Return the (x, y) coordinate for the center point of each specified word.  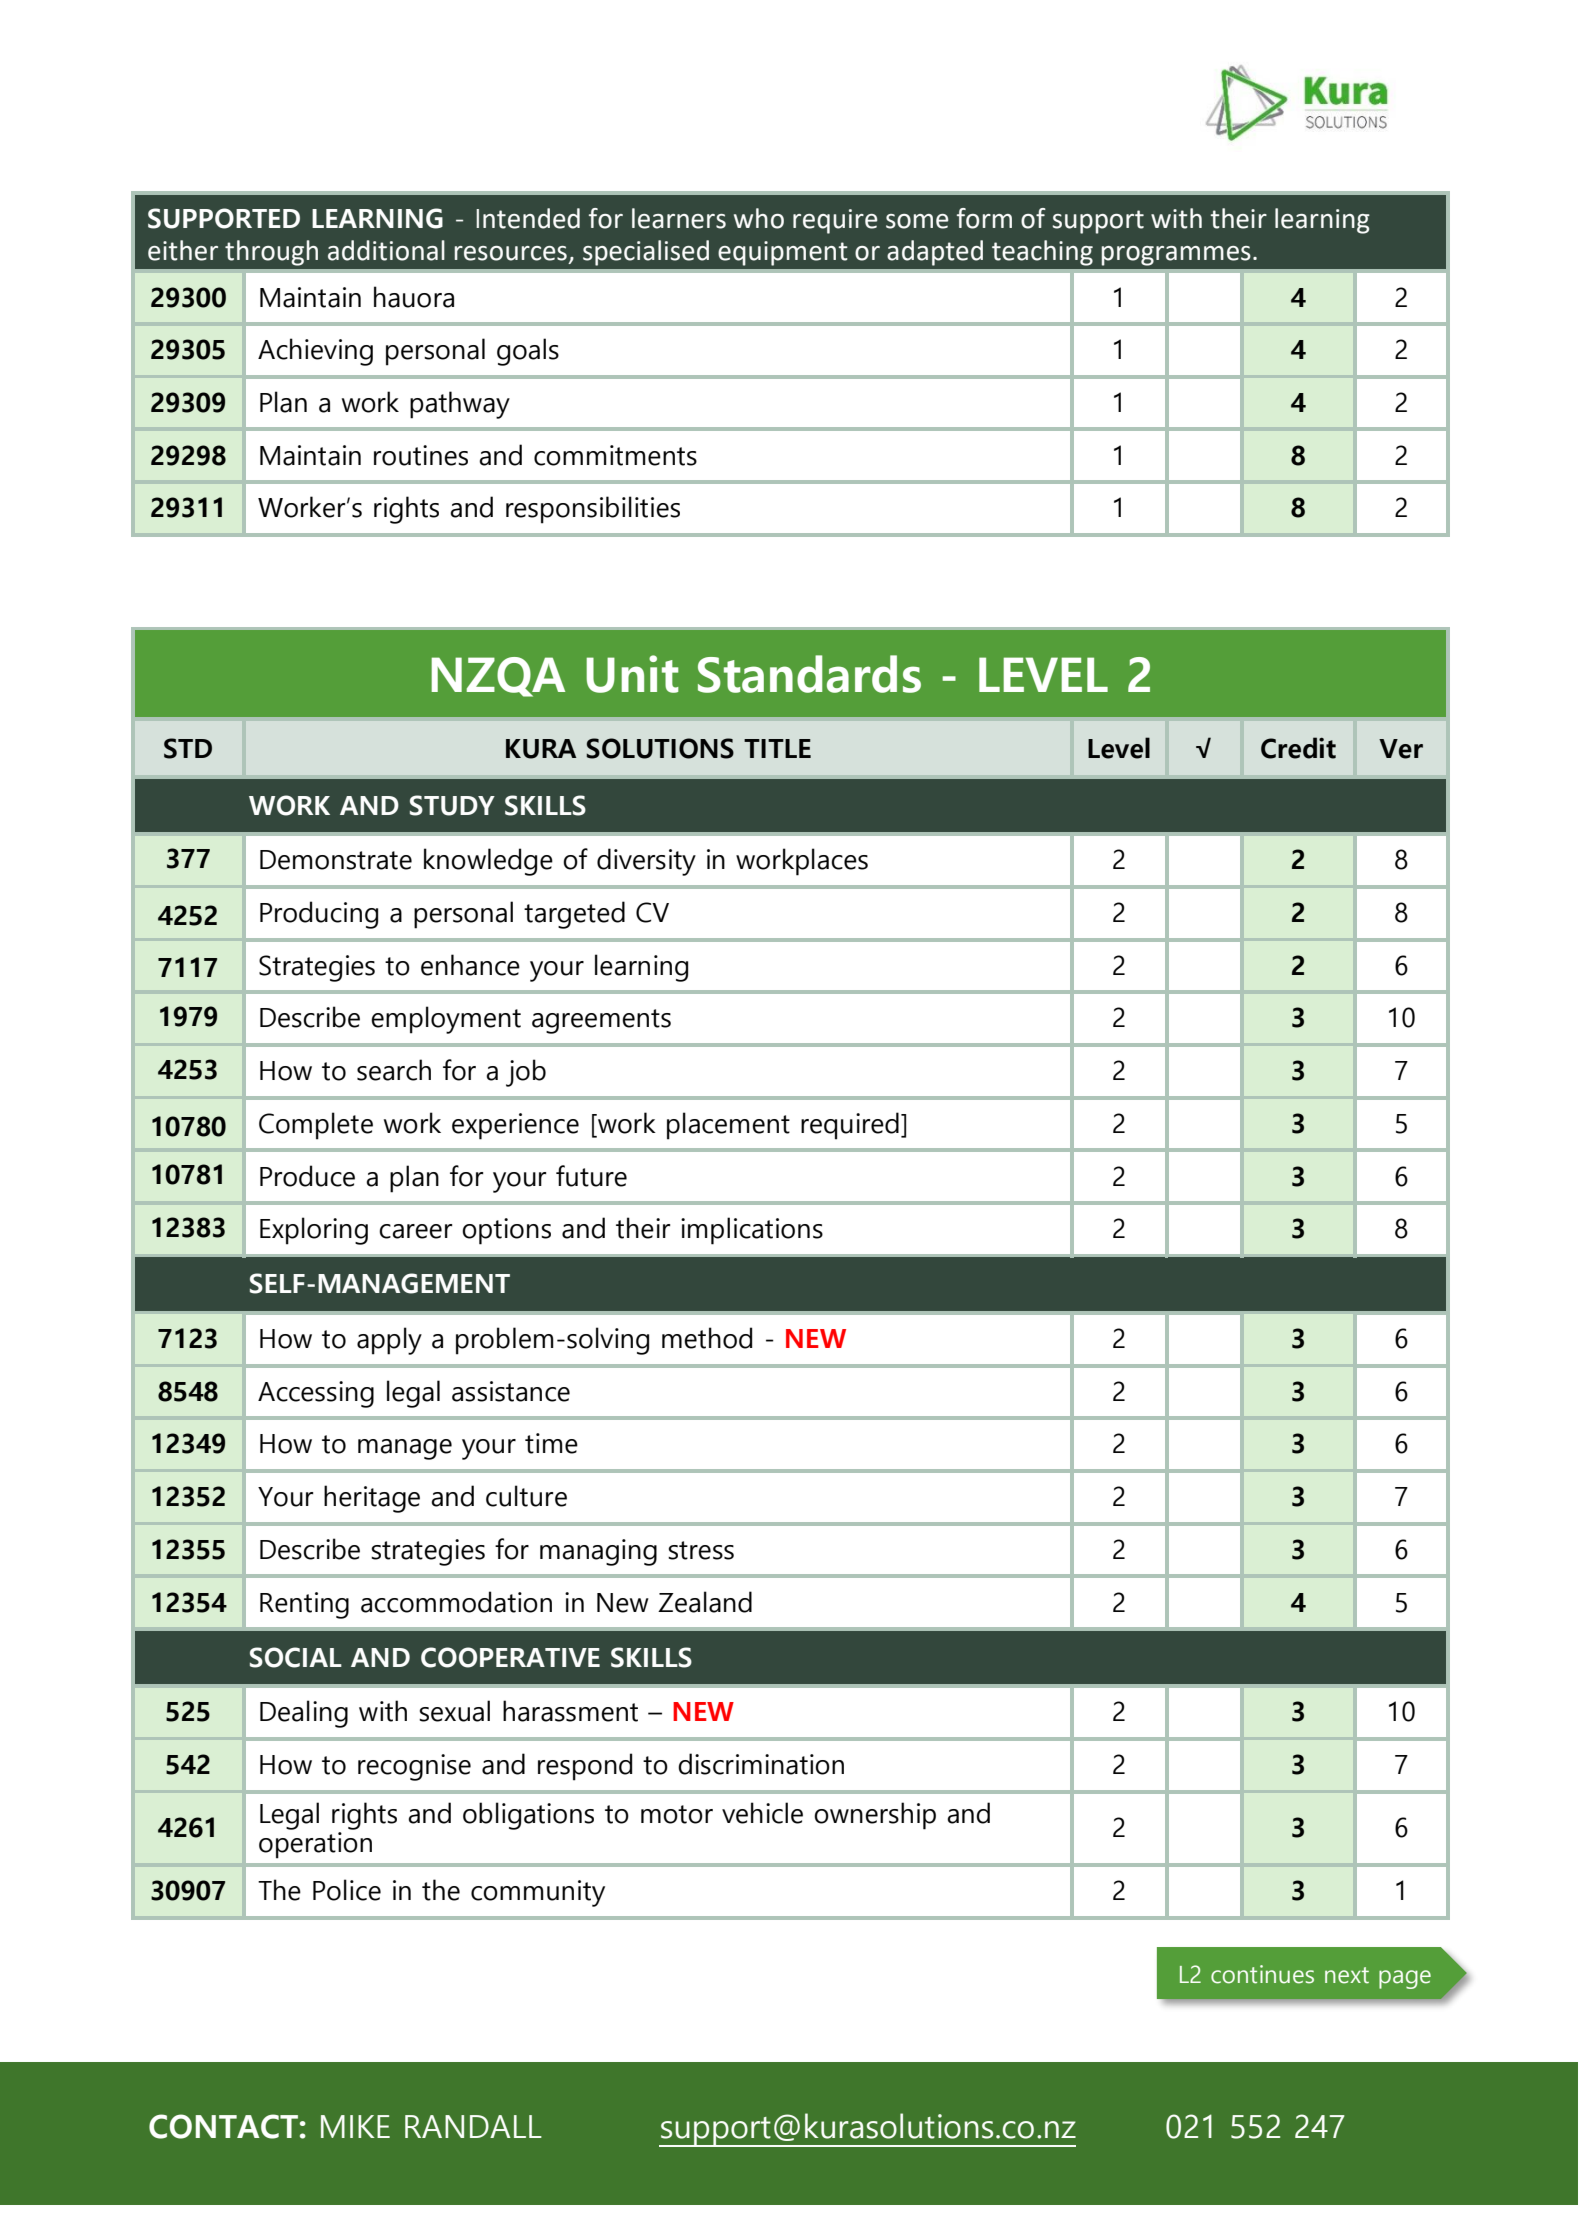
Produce (307, 1176)
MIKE (355, 2126)
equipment (783, 253)
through (271, 253)
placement (728, 1126)
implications (752, 1231)
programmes (1176, 256)
